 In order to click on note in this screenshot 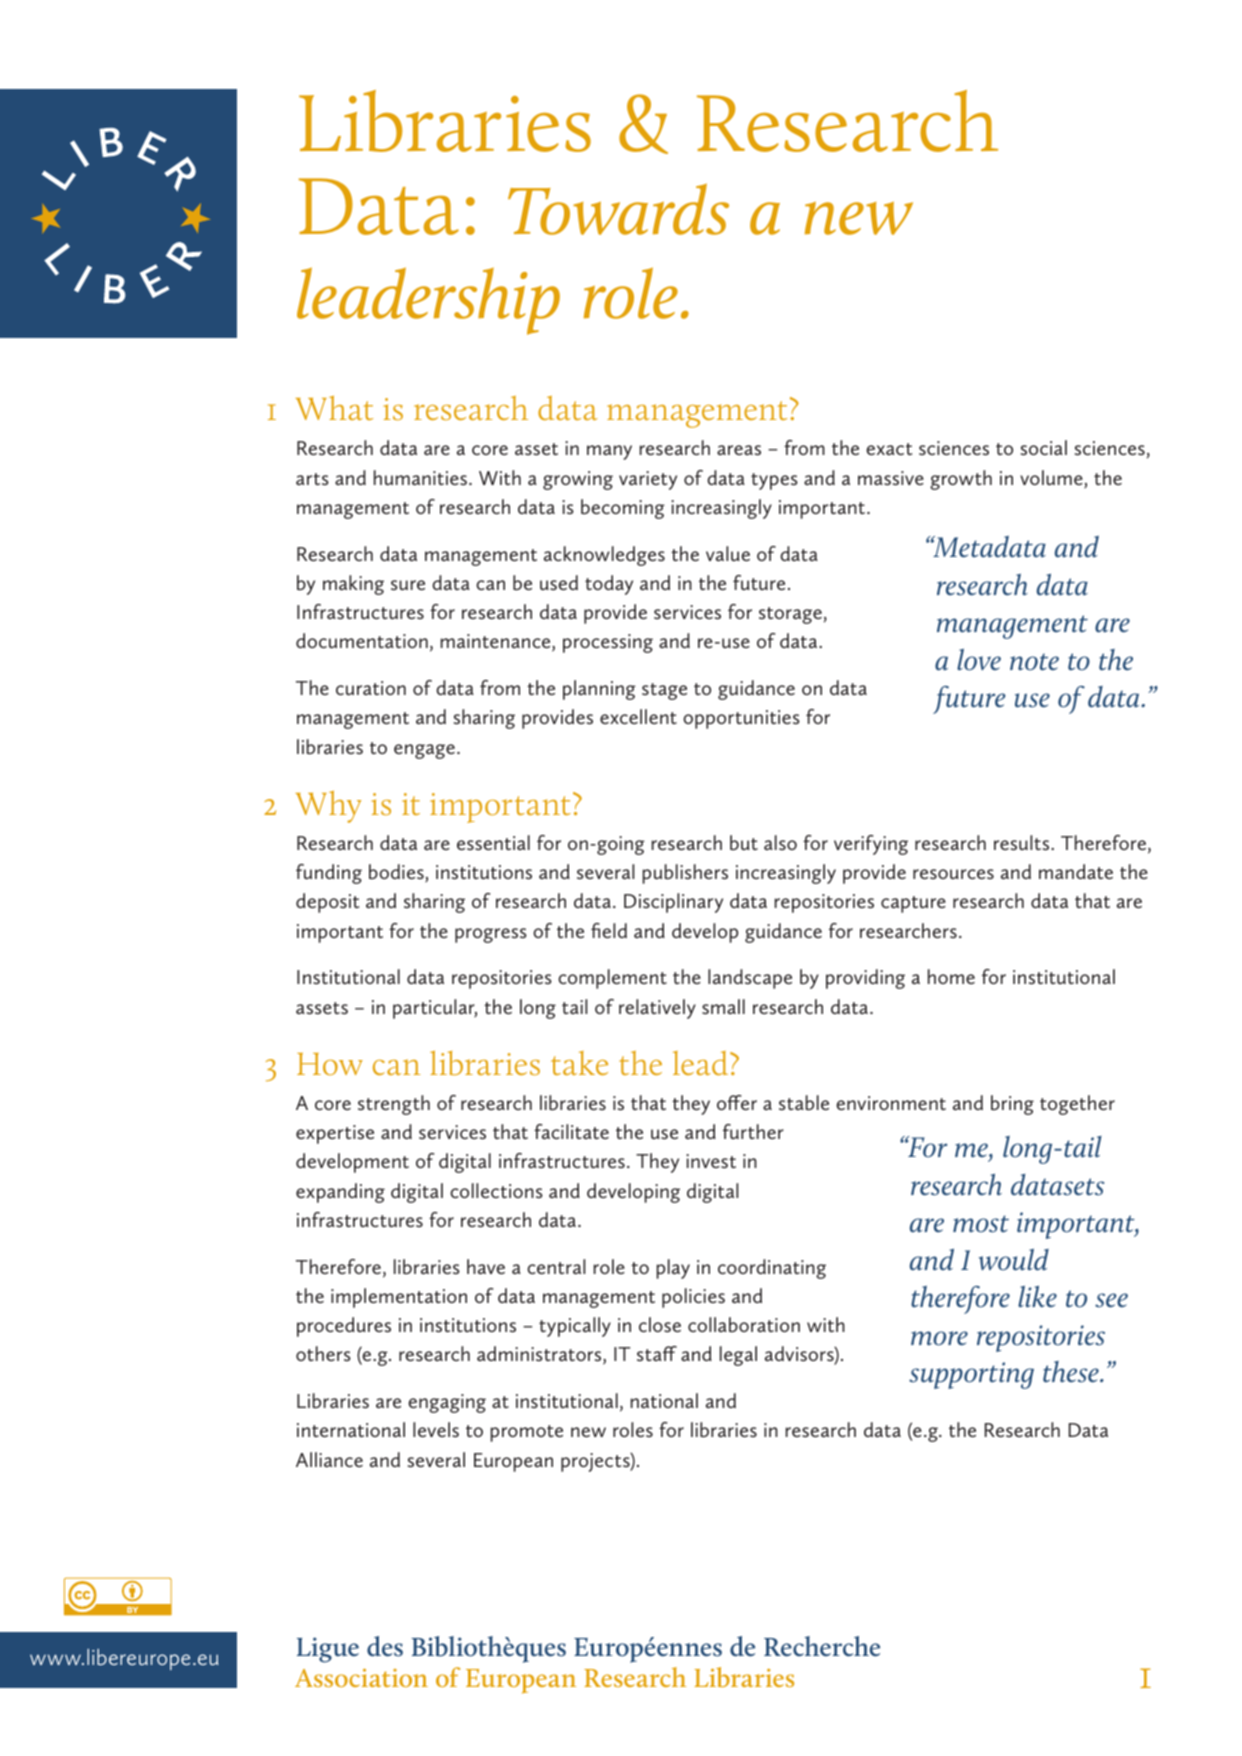, I will do `click(1034, 662)`.
